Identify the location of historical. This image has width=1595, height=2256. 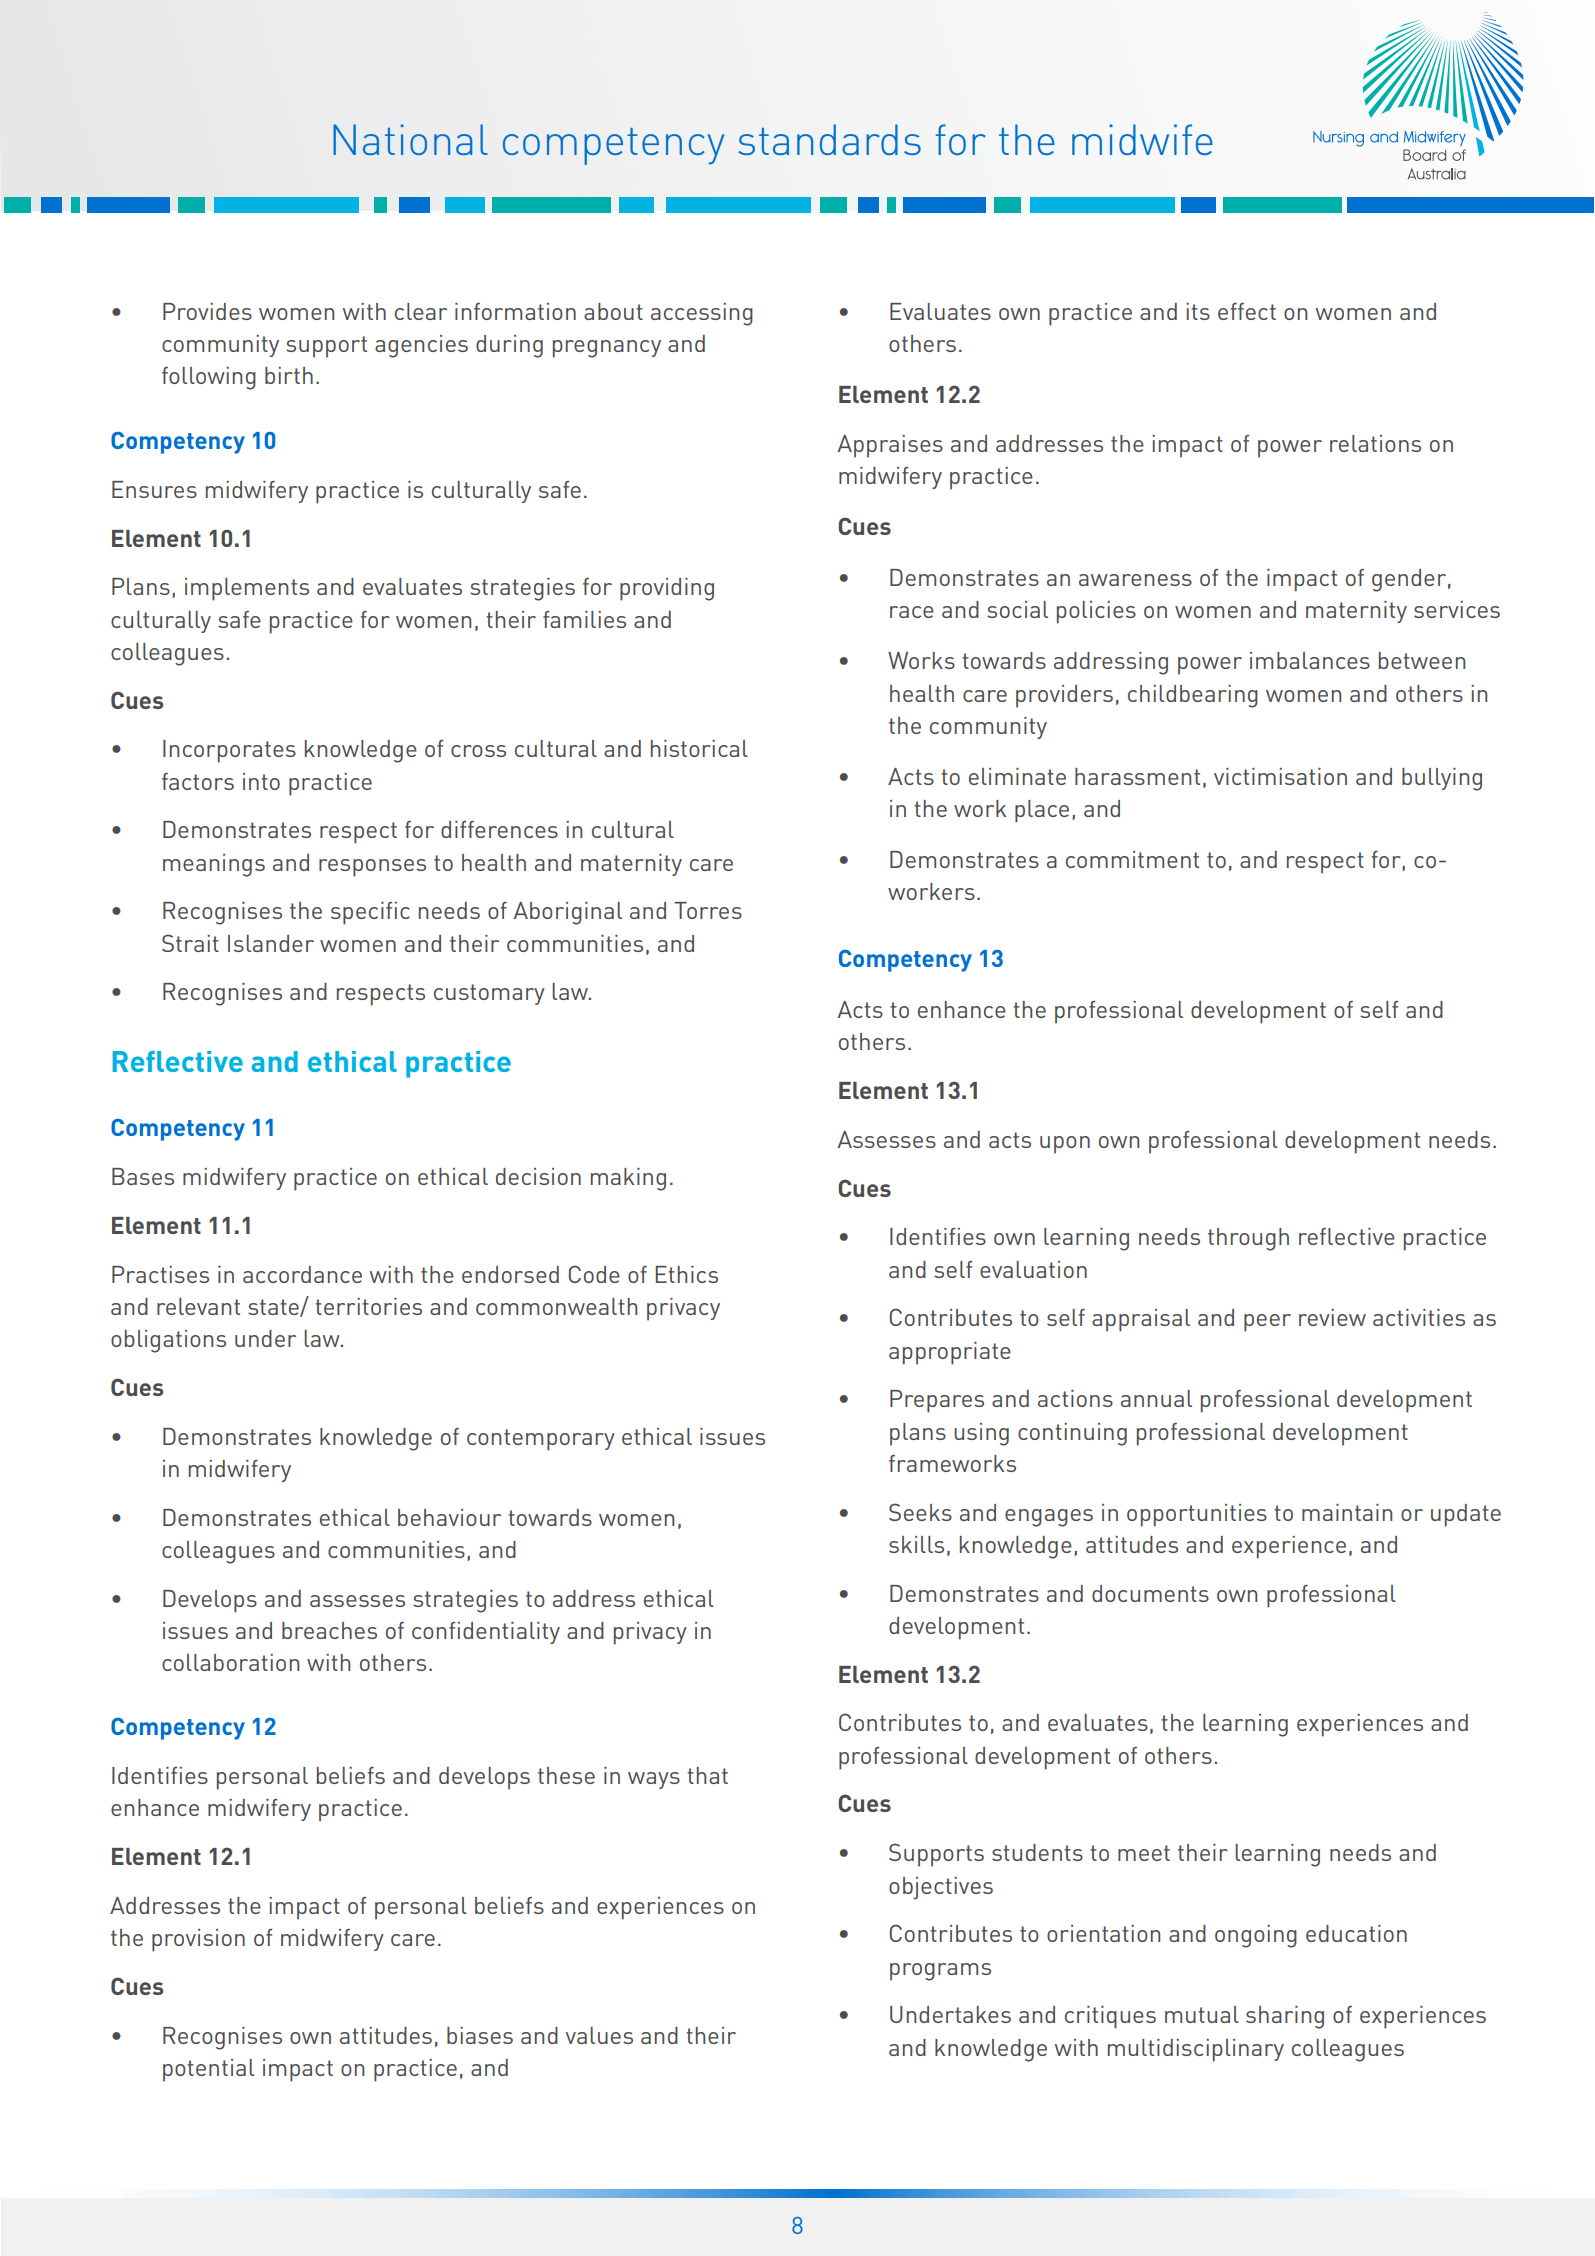
(699, 748).
